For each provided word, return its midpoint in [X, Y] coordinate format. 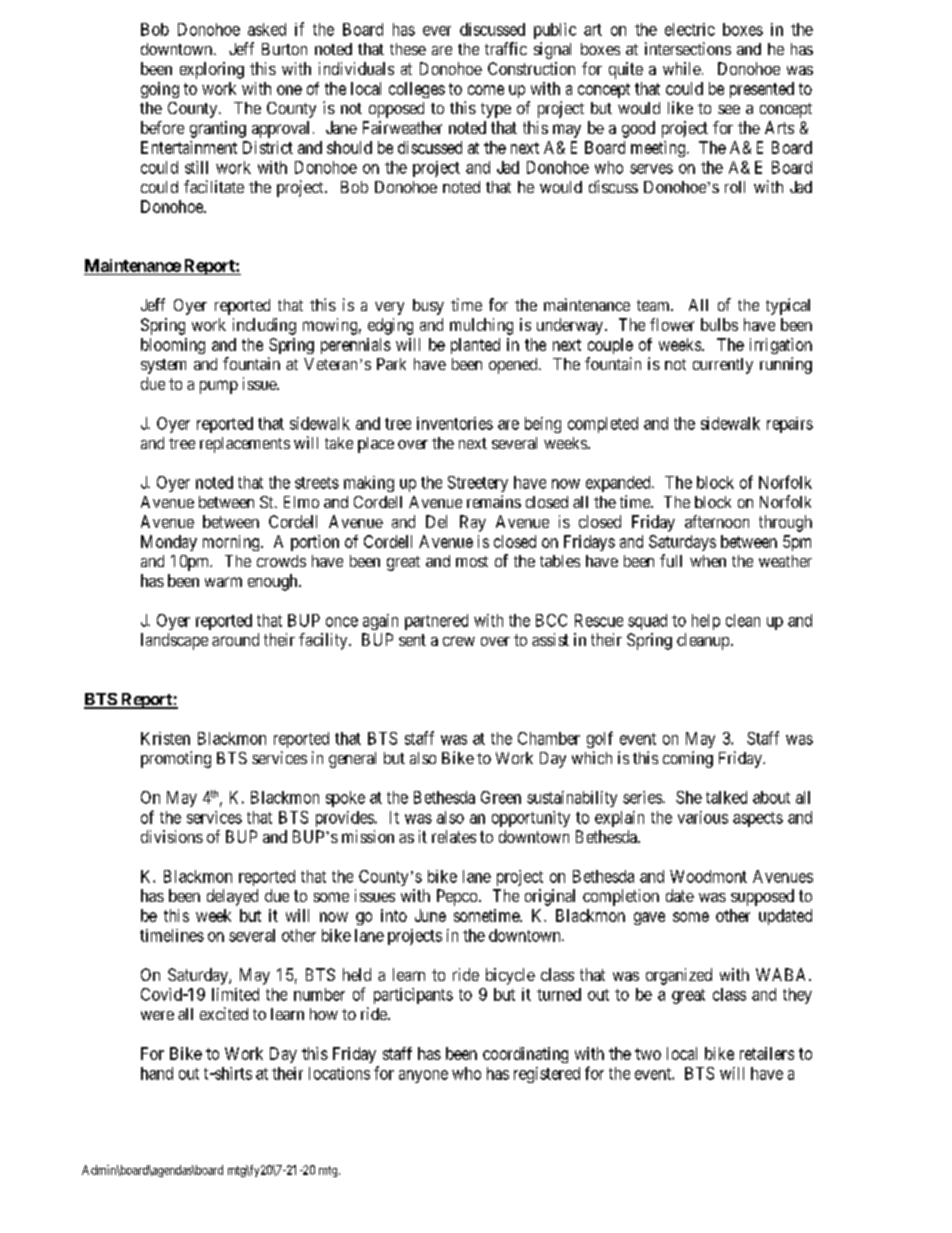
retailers [767, 1053]
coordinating [525, 1055]
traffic [506, 48]
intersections [688, 48]
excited [224, 1013]
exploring [212, 70]
